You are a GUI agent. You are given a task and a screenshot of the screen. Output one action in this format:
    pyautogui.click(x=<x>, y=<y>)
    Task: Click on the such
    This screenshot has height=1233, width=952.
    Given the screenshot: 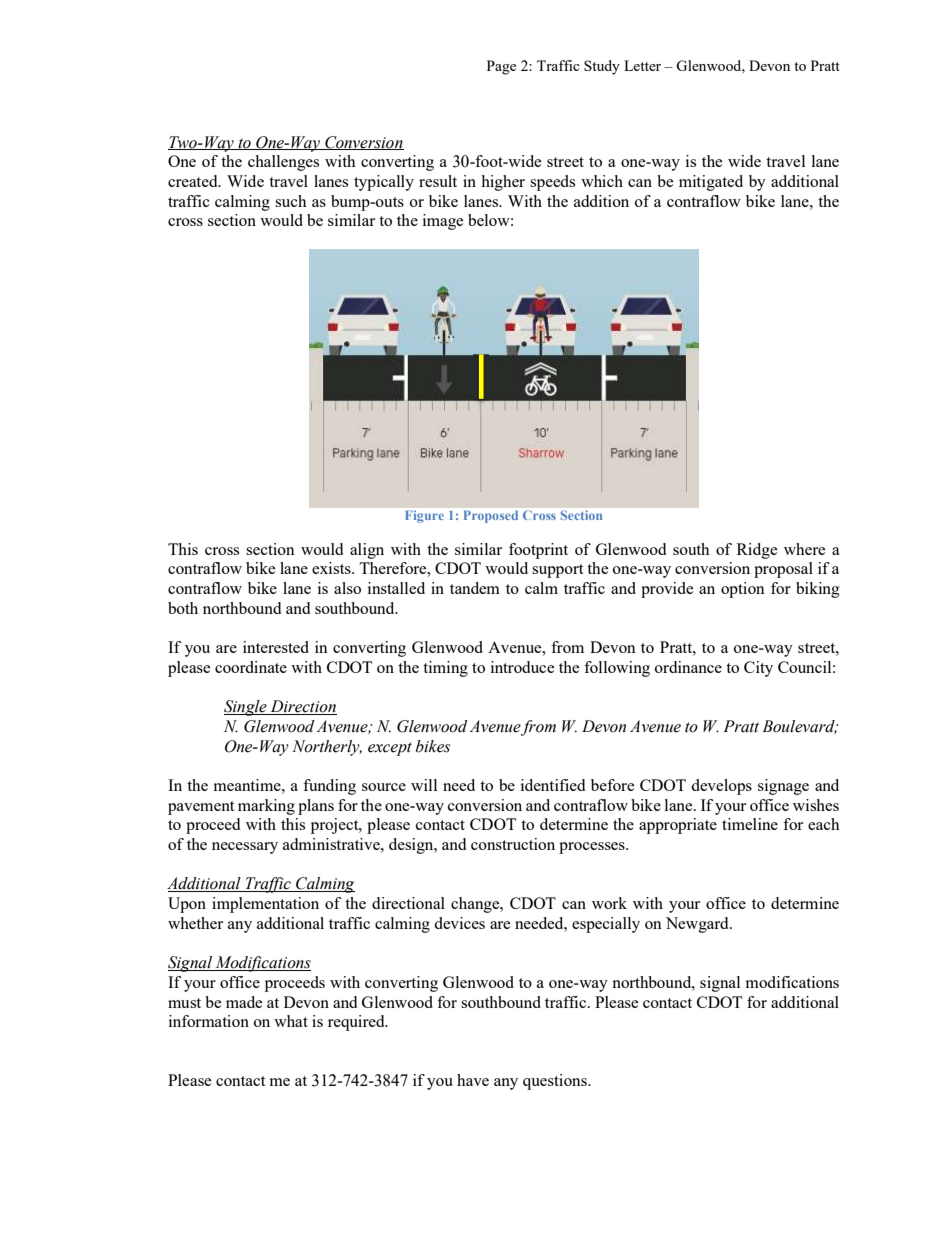 What is the action you would take?
    pyautogui.click(x=291, y=201)
